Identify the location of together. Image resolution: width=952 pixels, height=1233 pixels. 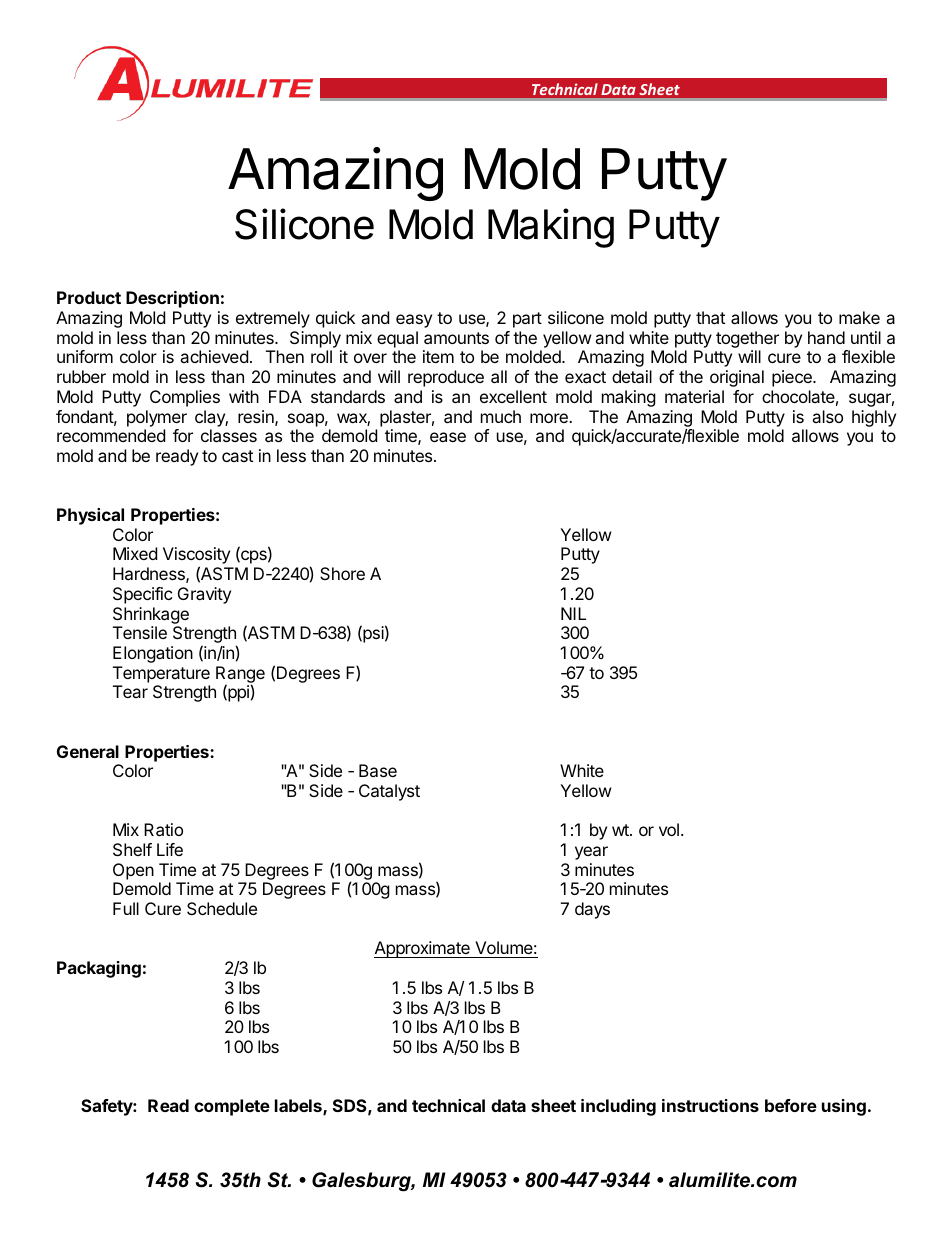
(747, 341).
